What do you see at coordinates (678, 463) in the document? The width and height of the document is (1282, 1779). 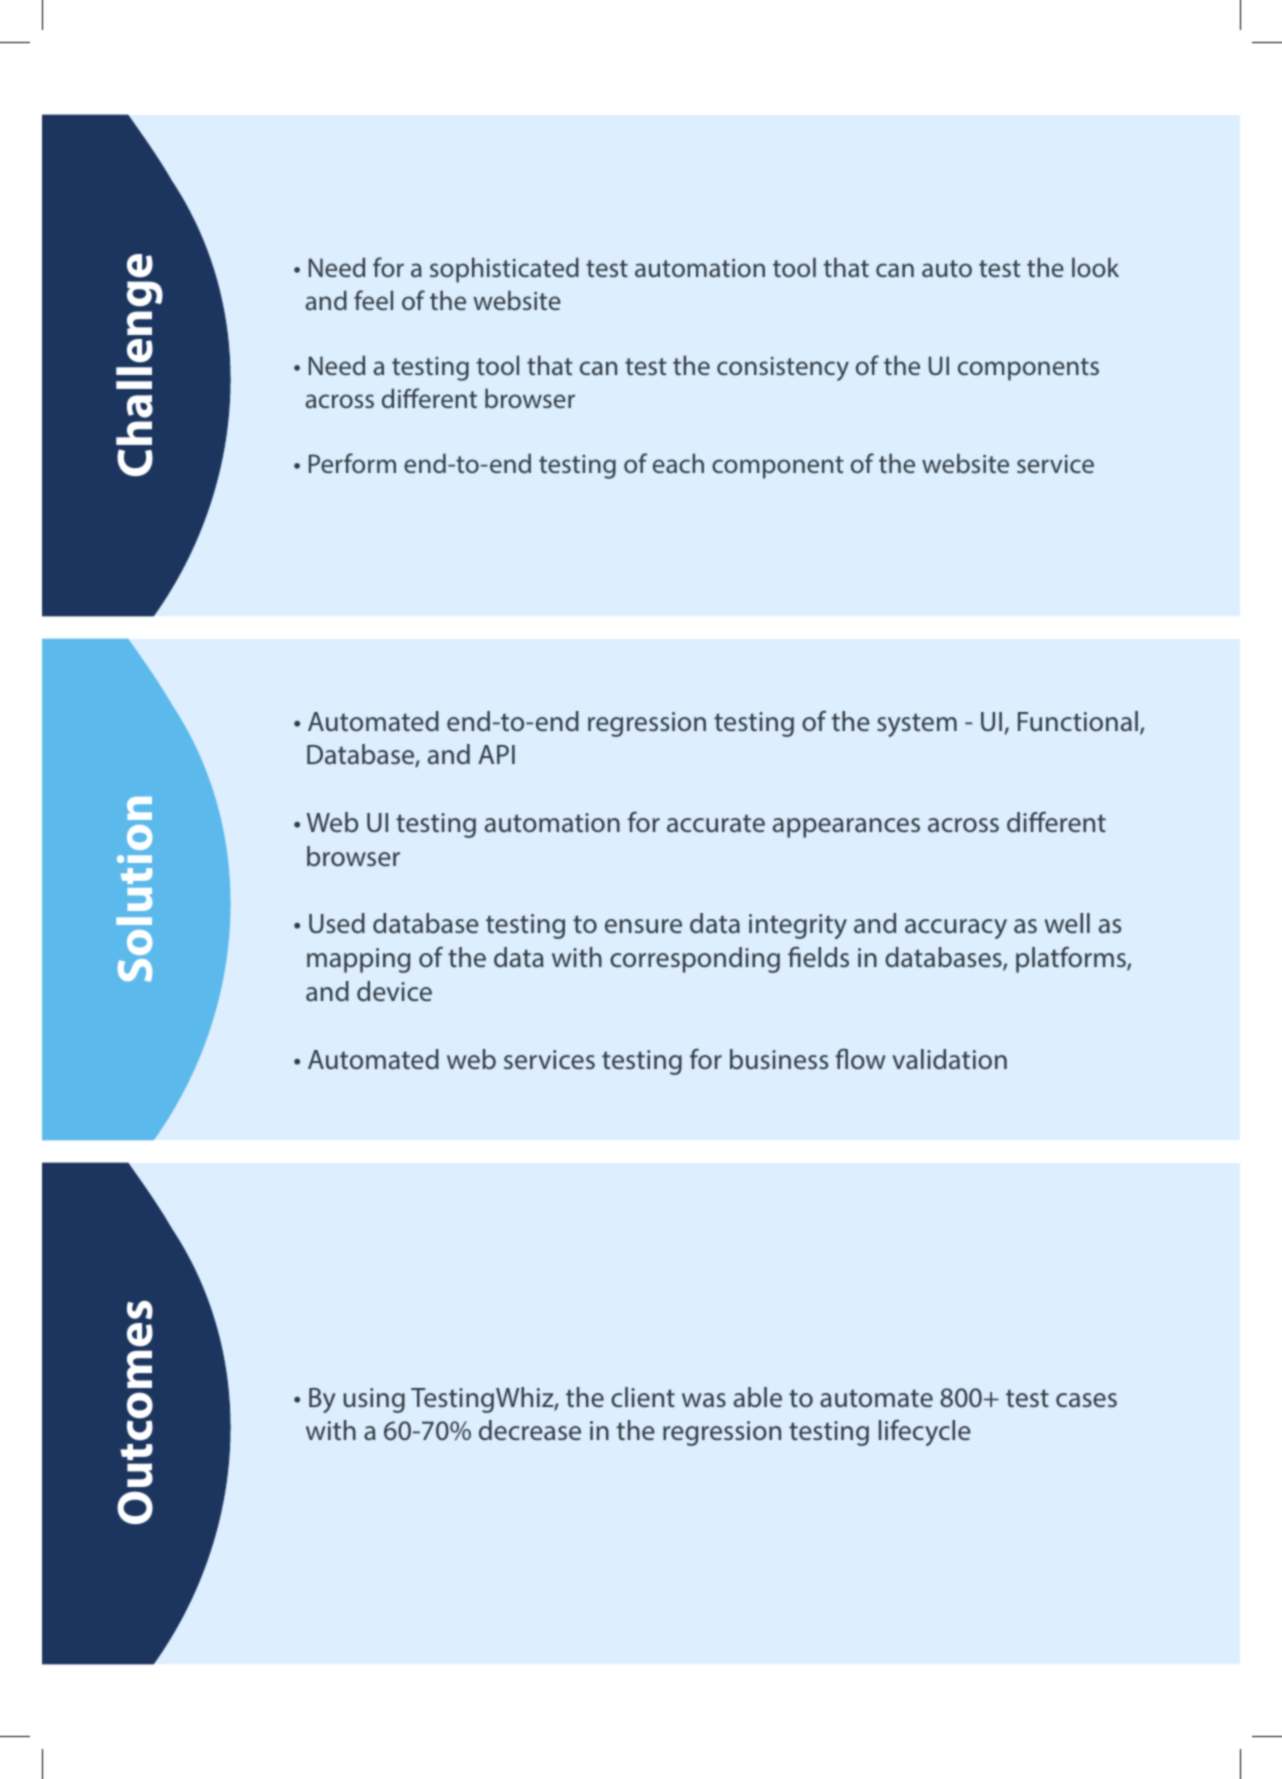 I see `each` at bounding box center [678, 463].
